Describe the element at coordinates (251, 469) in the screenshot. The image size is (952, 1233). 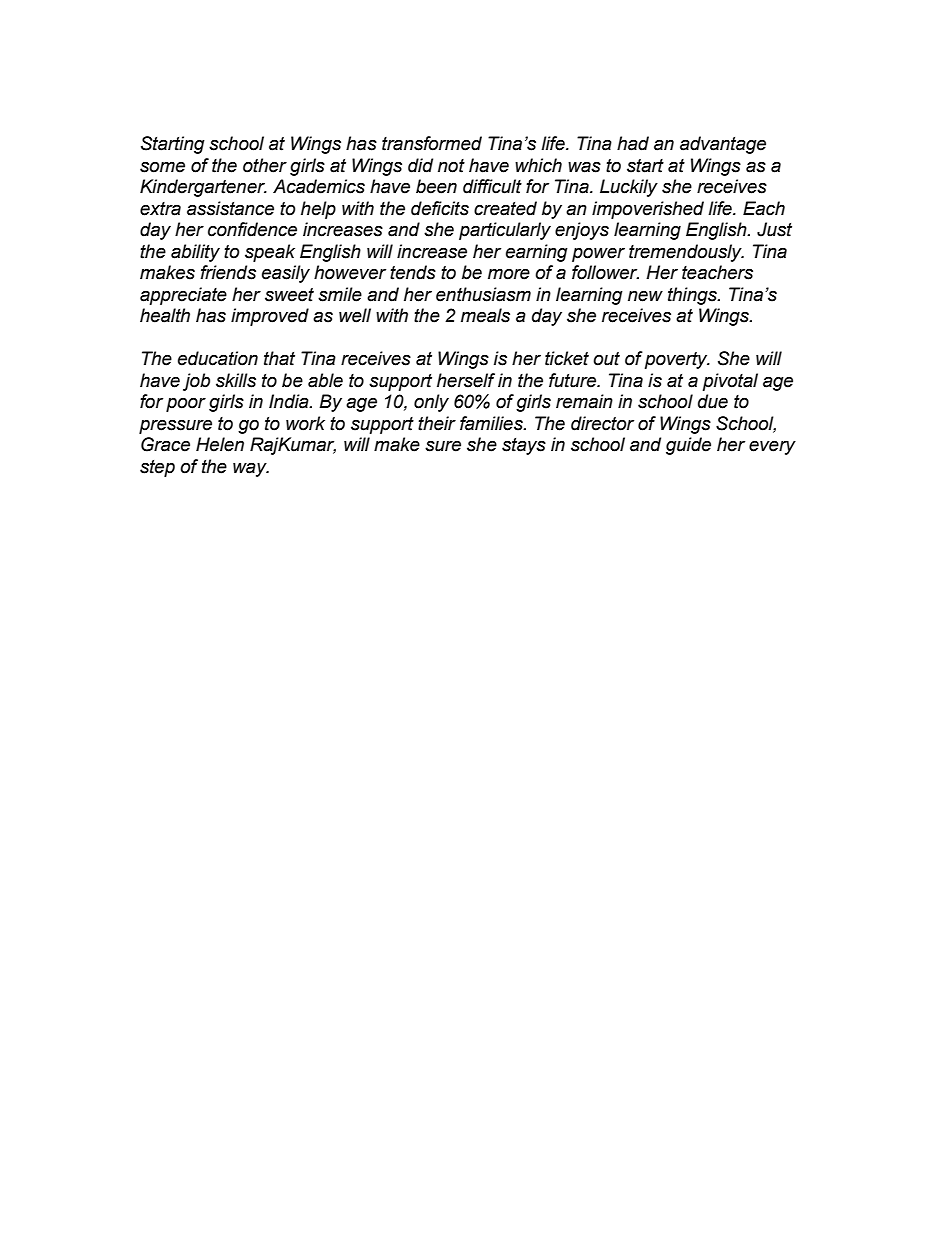
I see `way` at that location.
